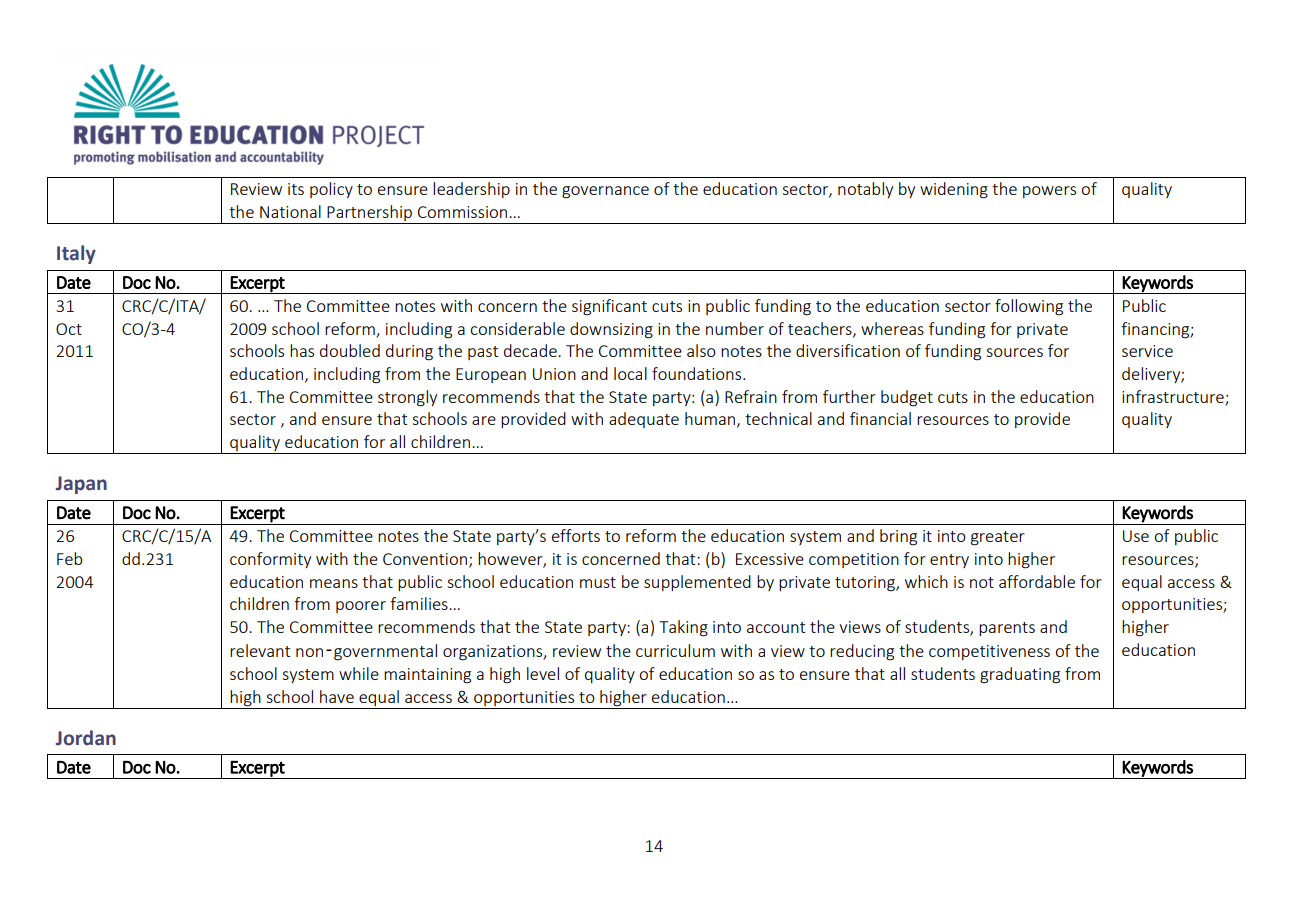 The width and height of the document is (1308, 924). What do you see at coordinates (290, 211) in the document?
I see `National` at bounding box center [290, 211].
